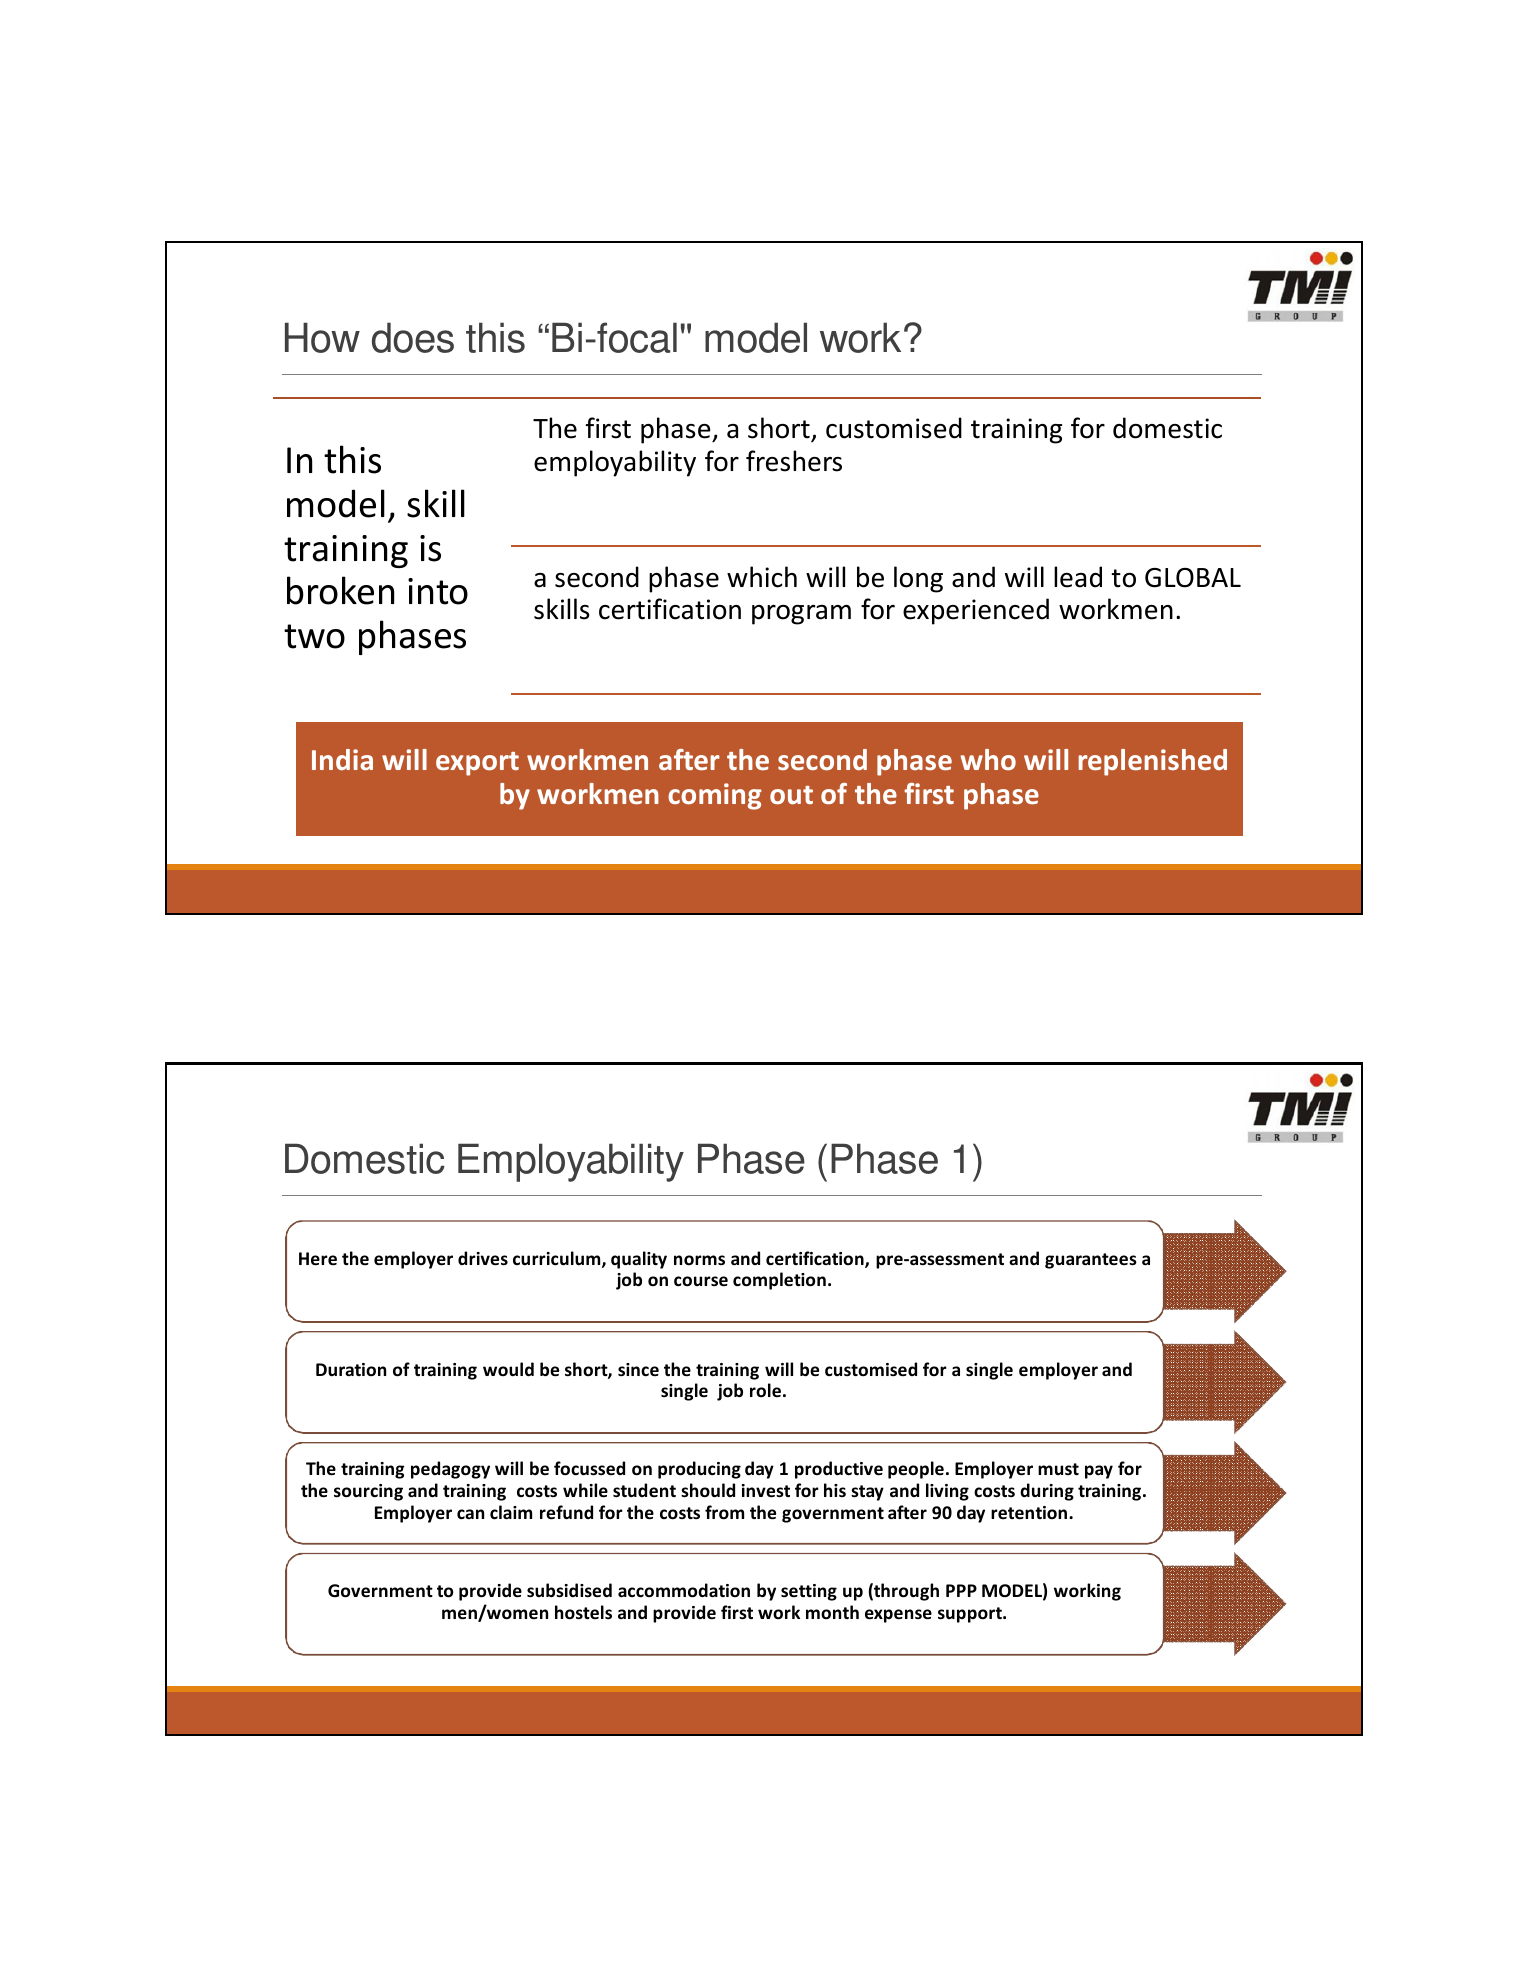  Describe the element at coordinates (794, 461) in the screenshot. I see `freshers` at that location.
